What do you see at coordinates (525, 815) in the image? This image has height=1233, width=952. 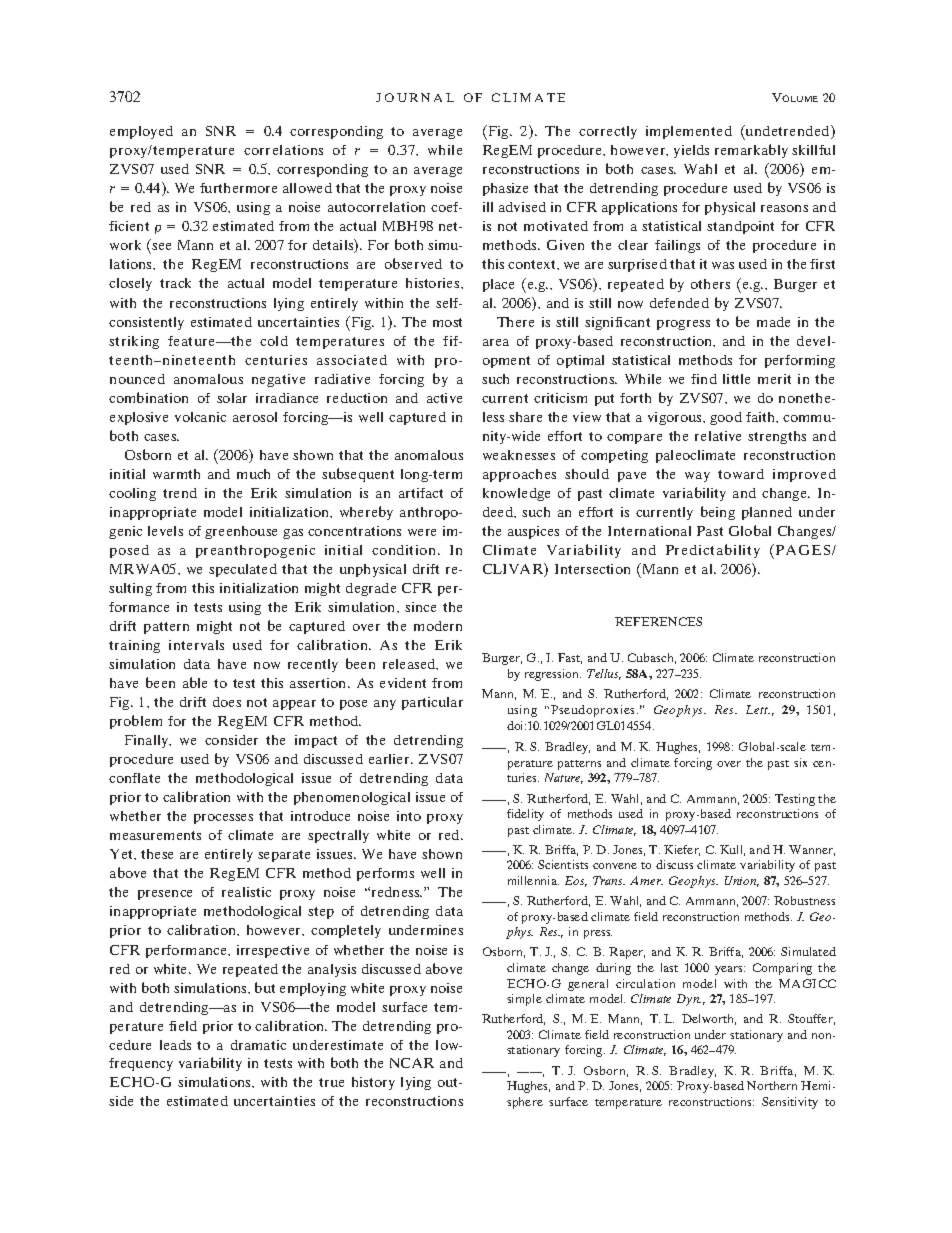 I see `fidelity` at bounding box center [525, 815].
